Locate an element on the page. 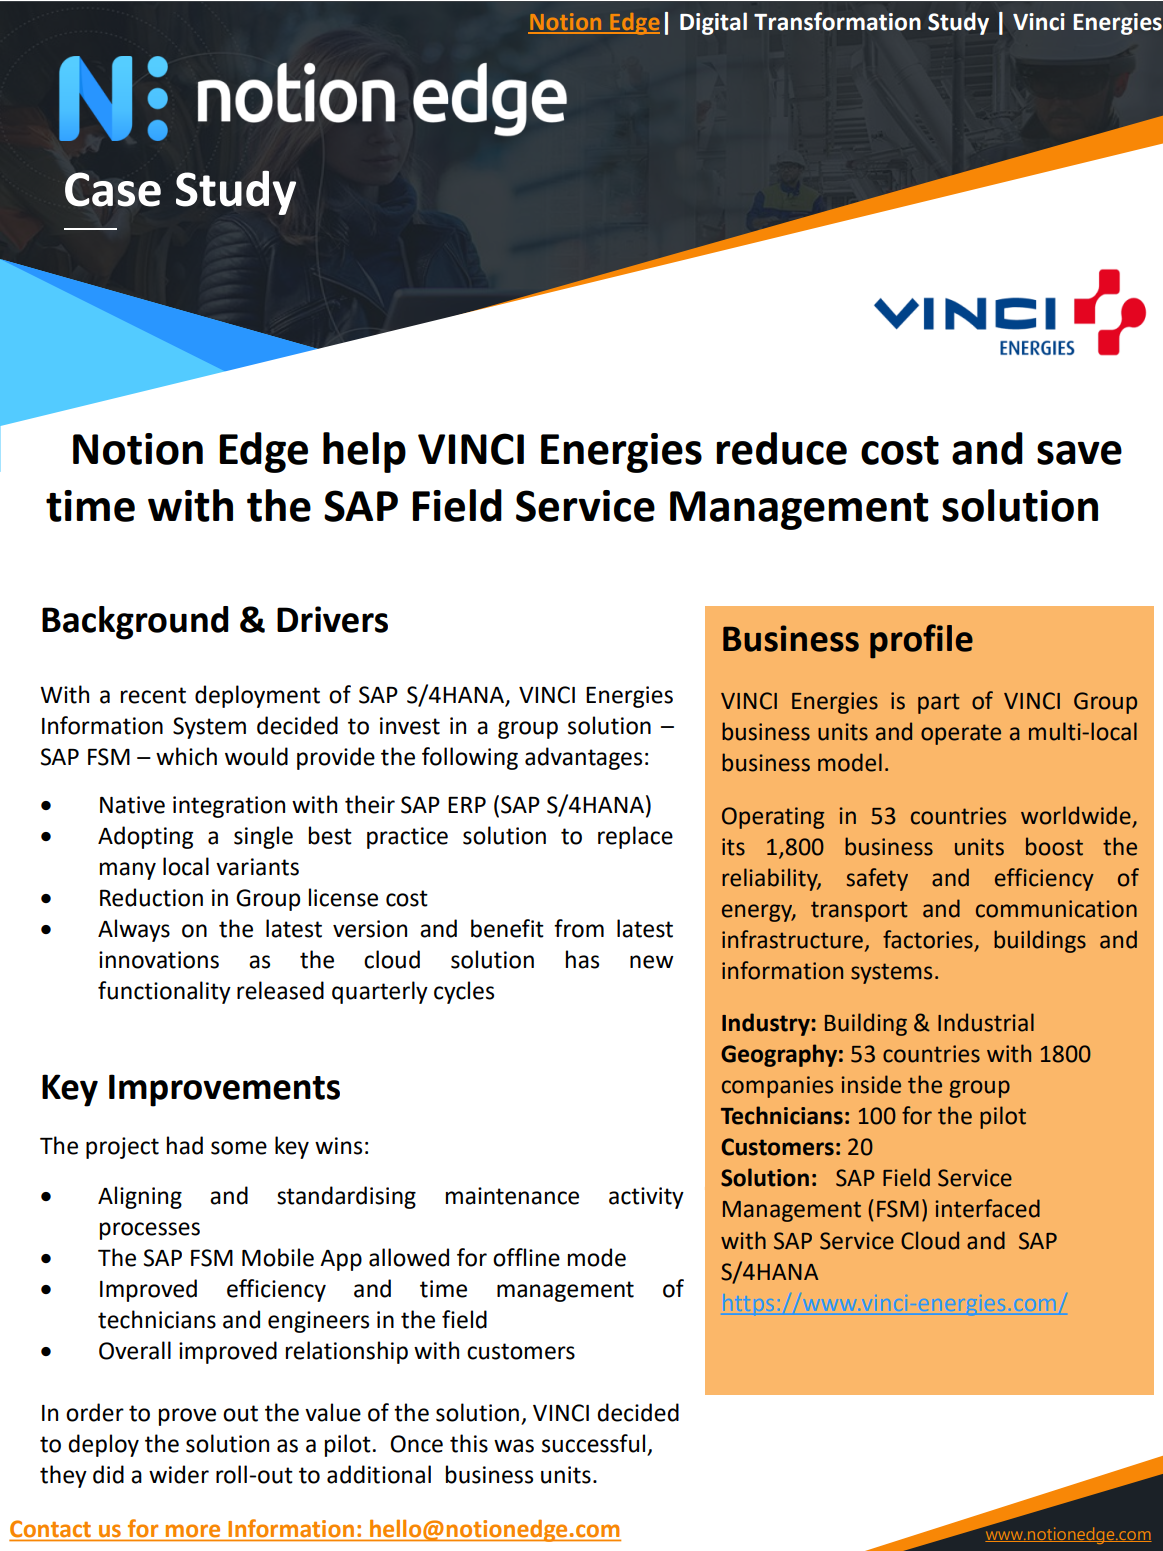 The image size is (1163, 1551). Reduction is located at coordinates (151, 897).
